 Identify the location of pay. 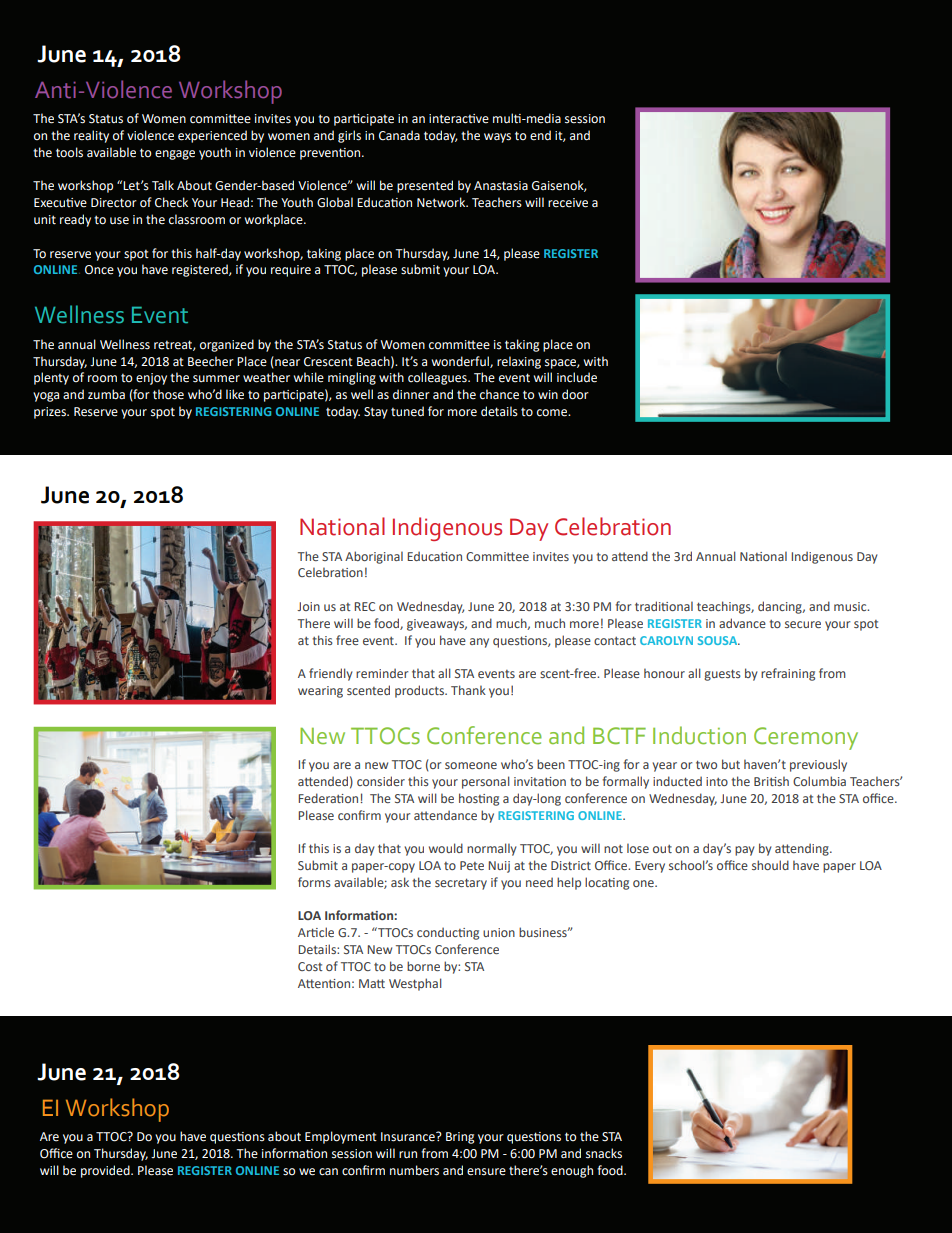
(745, 851).
